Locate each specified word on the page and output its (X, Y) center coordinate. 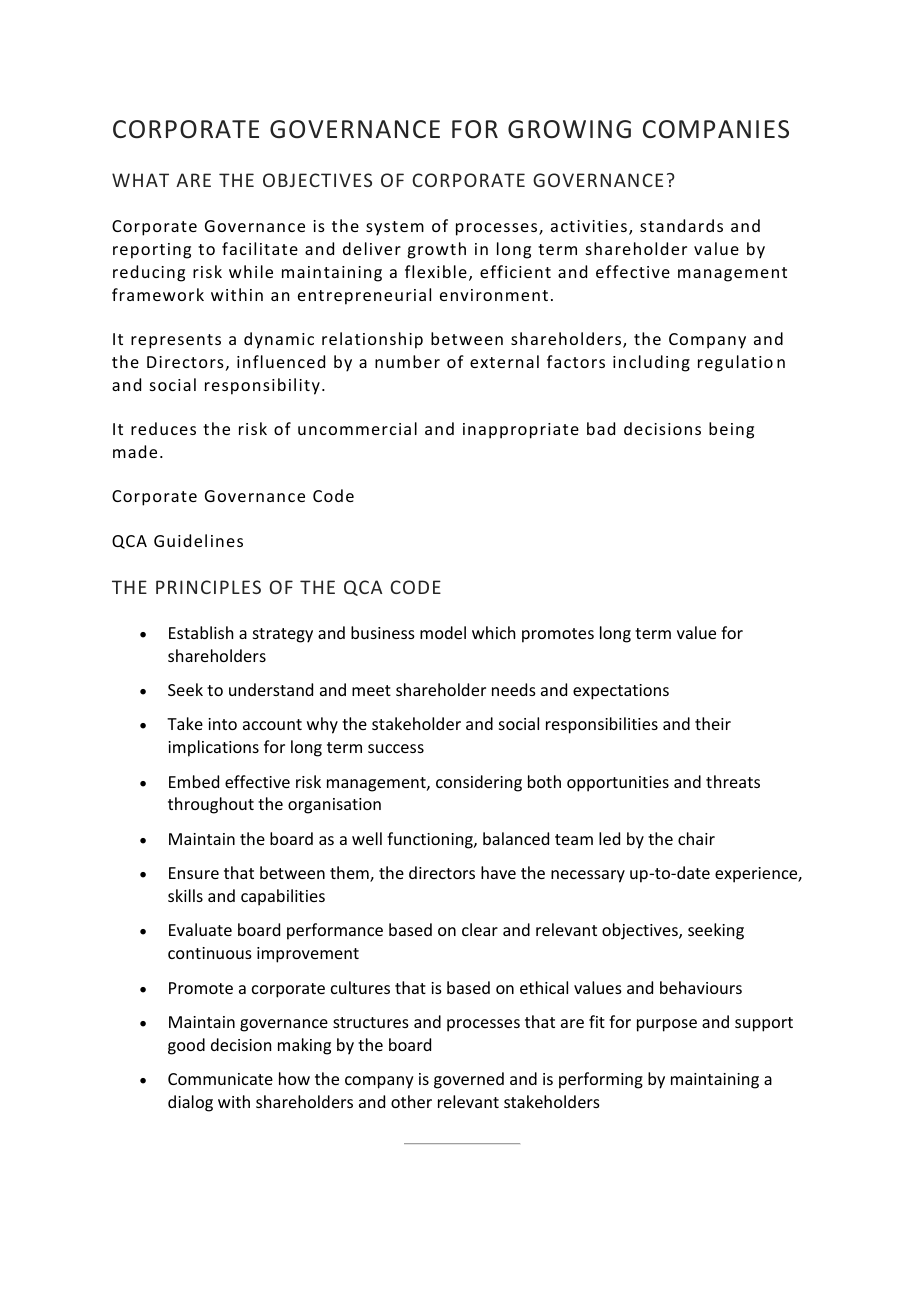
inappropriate (521, 431)
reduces (163, 428)
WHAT (140, 180)
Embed (194, 781)
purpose (667, 1025)
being (731, 430)
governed (469, 1080)
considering (479, 783)
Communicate (220, 1079)
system (395, 228)
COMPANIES (716, 129)
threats (733, 781)
